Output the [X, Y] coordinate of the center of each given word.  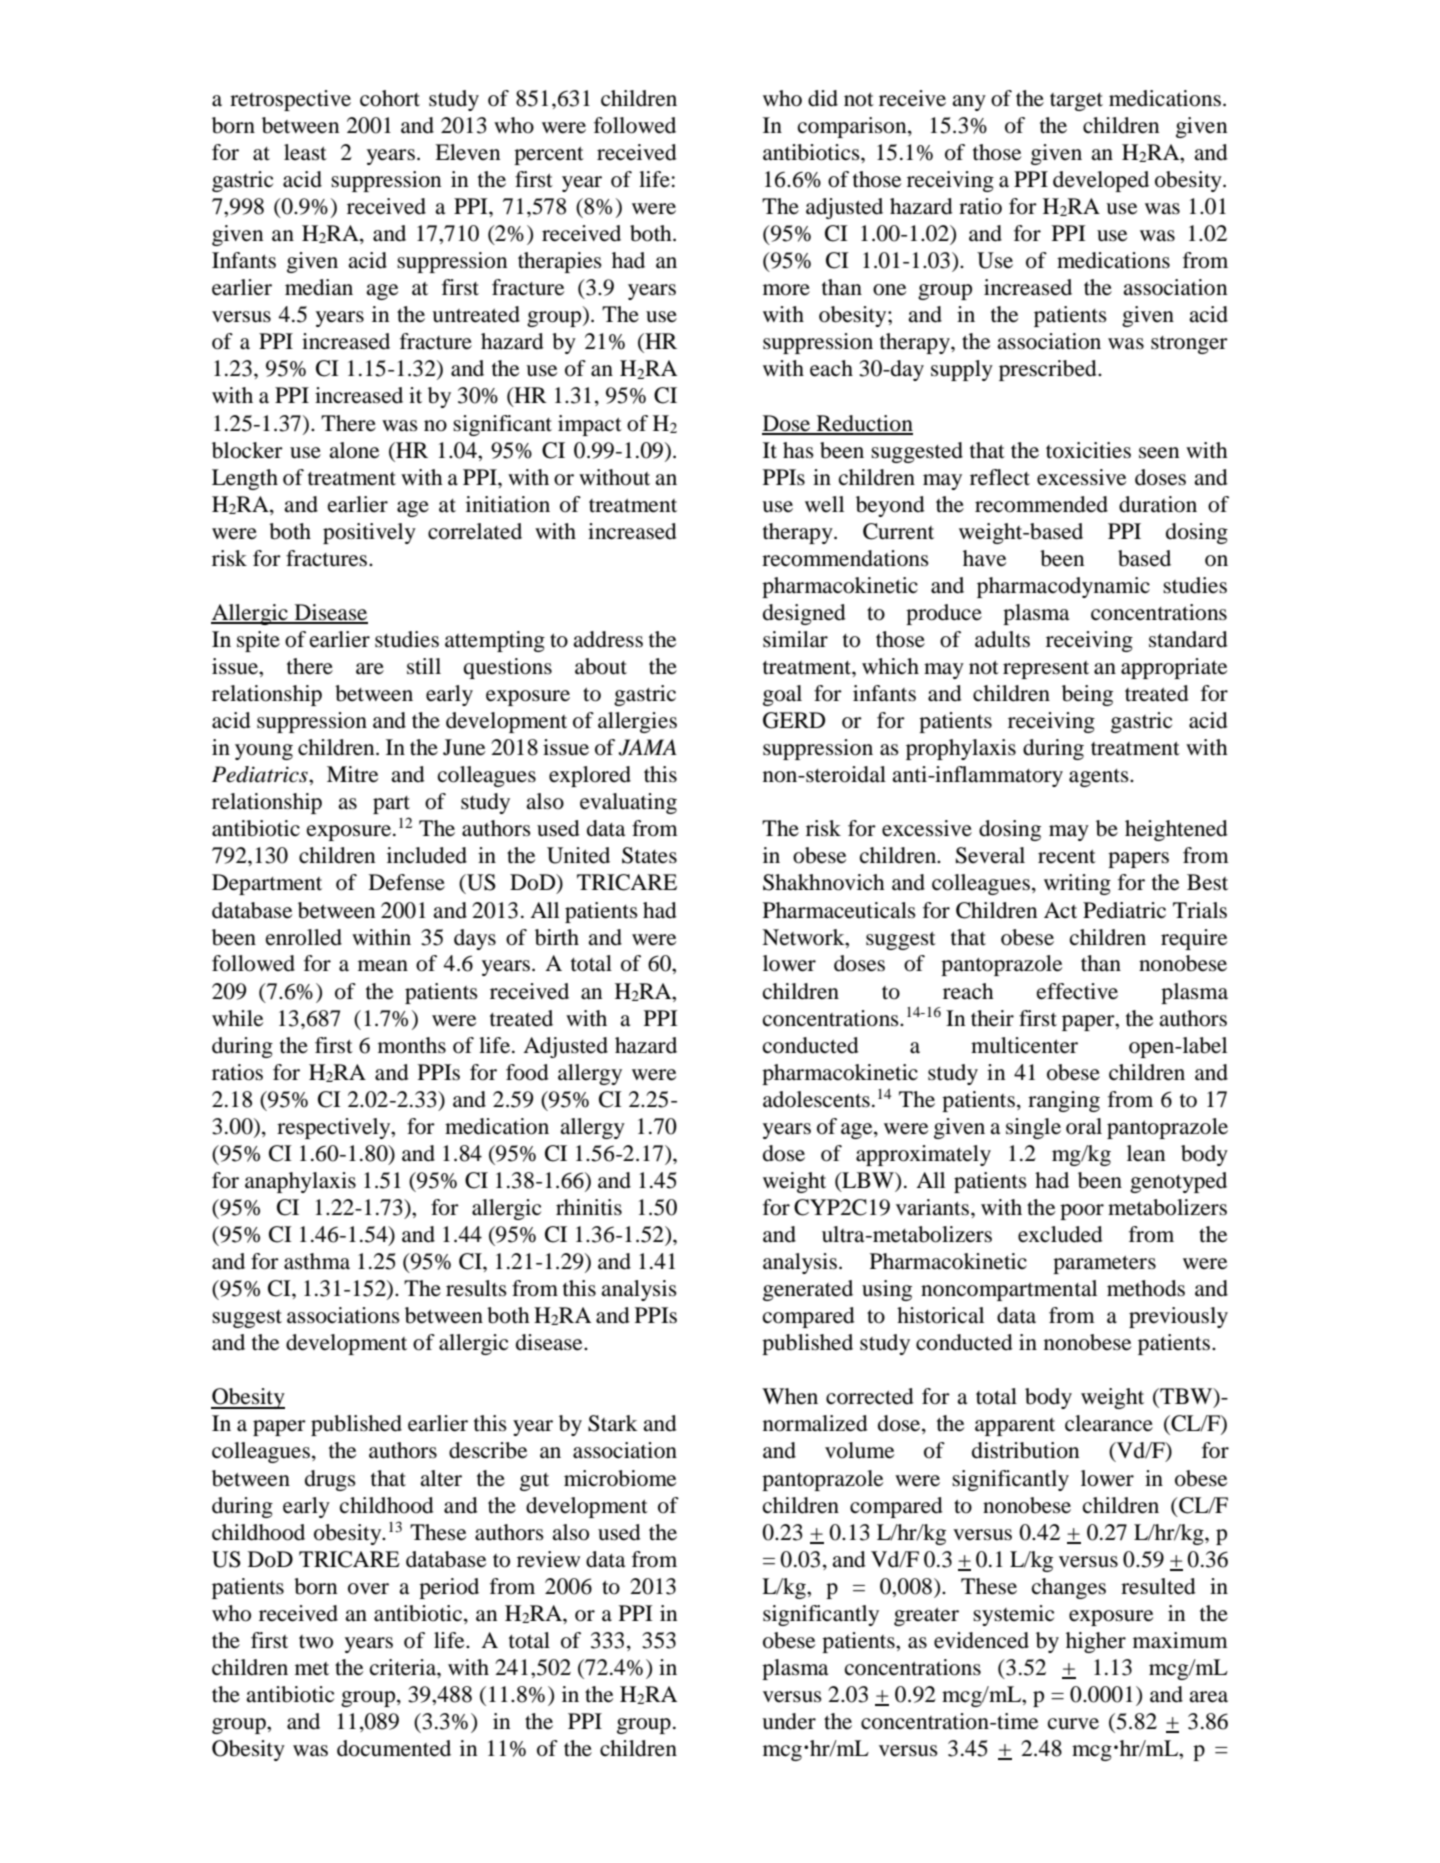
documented [394, 1748]
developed [1101, 181]
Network [804, 937]
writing [1077, 884]
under [789, 1721]
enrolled [304, 937]
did [823, 98]
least [305, 152]
